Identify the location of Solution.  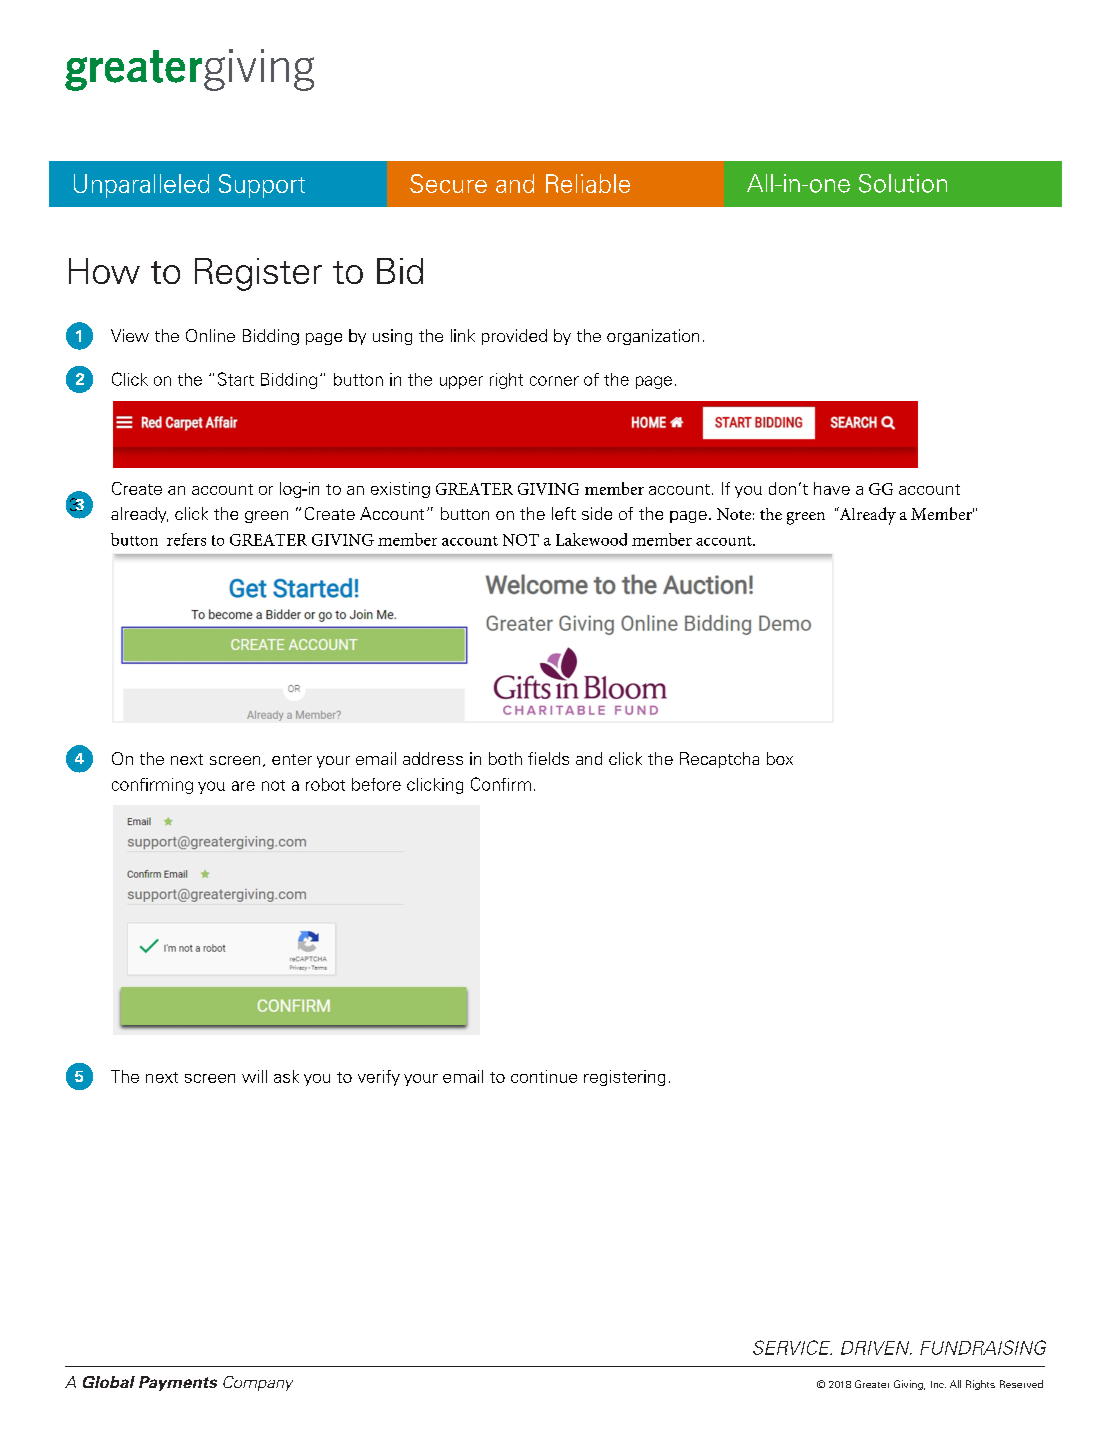
(903, 183).
